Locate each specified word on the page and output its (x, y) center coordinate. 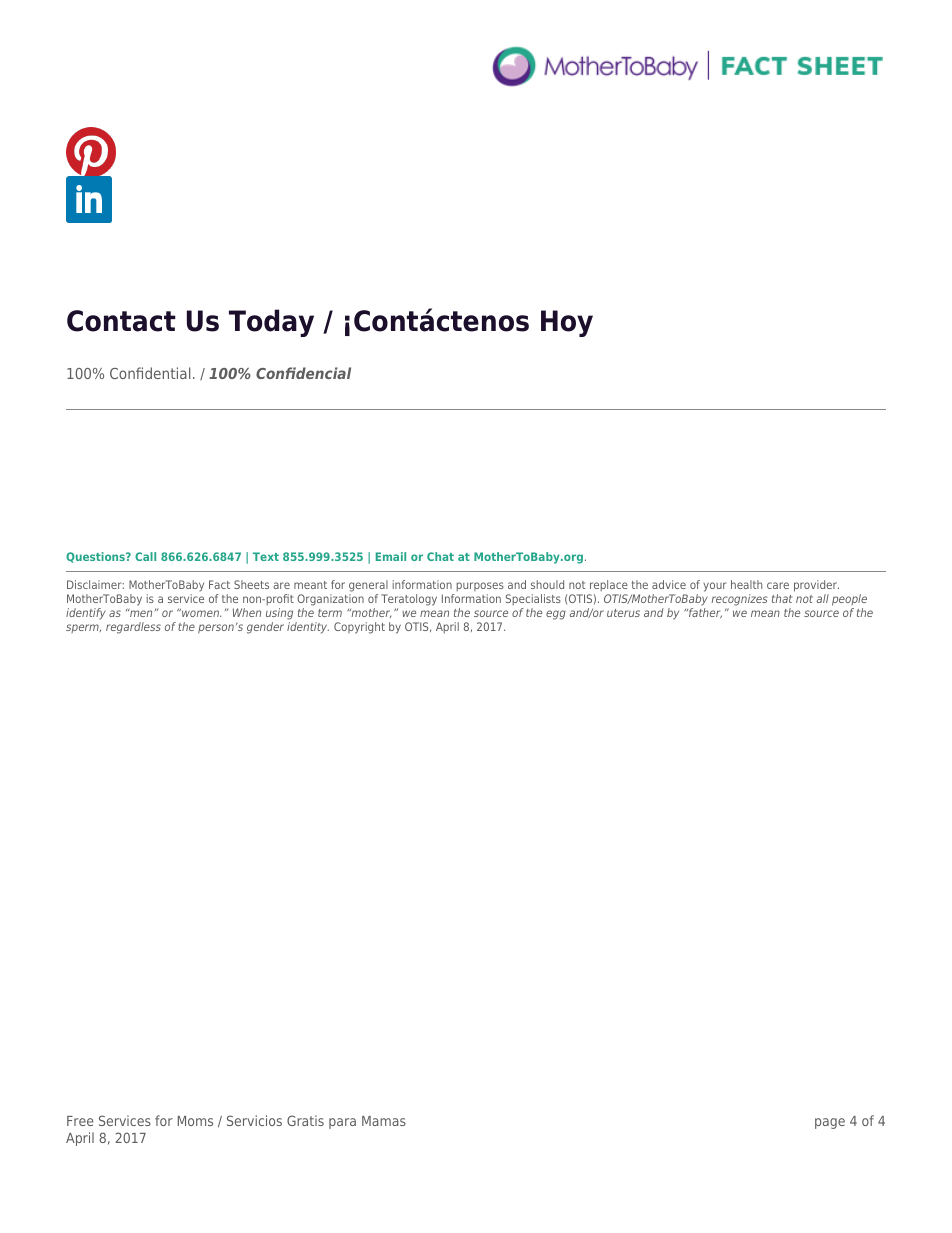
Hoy (567, 323)
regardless (133, 628)
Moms (195, 1121)
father (704, 613)
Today (271, 323)
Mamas (384, 1121)
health (746, 584)
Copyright (359, 628)
